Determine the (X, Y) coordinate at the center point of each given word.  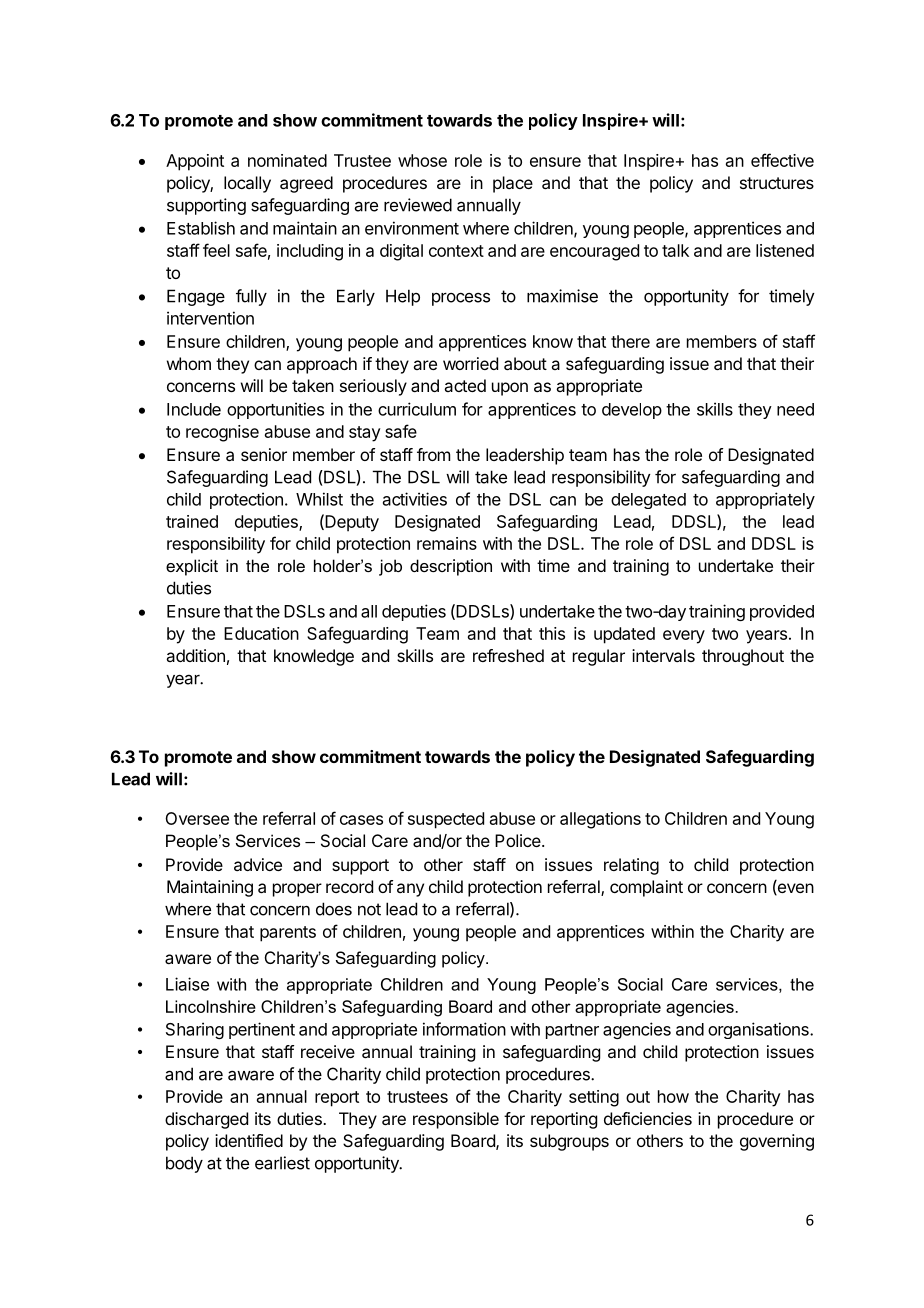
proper (297, 890)
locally (247, 184)
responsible (456, 1120)
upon (510, 389)
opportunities (275, 410)
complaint (646, 888)
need (795, 409)
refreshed (508, 655)
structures (777, 183)
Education (261, 633)
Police (518, 840)
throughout (743, 657)
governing (777, 1142)
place (513, 184)
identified (249, 1140)
